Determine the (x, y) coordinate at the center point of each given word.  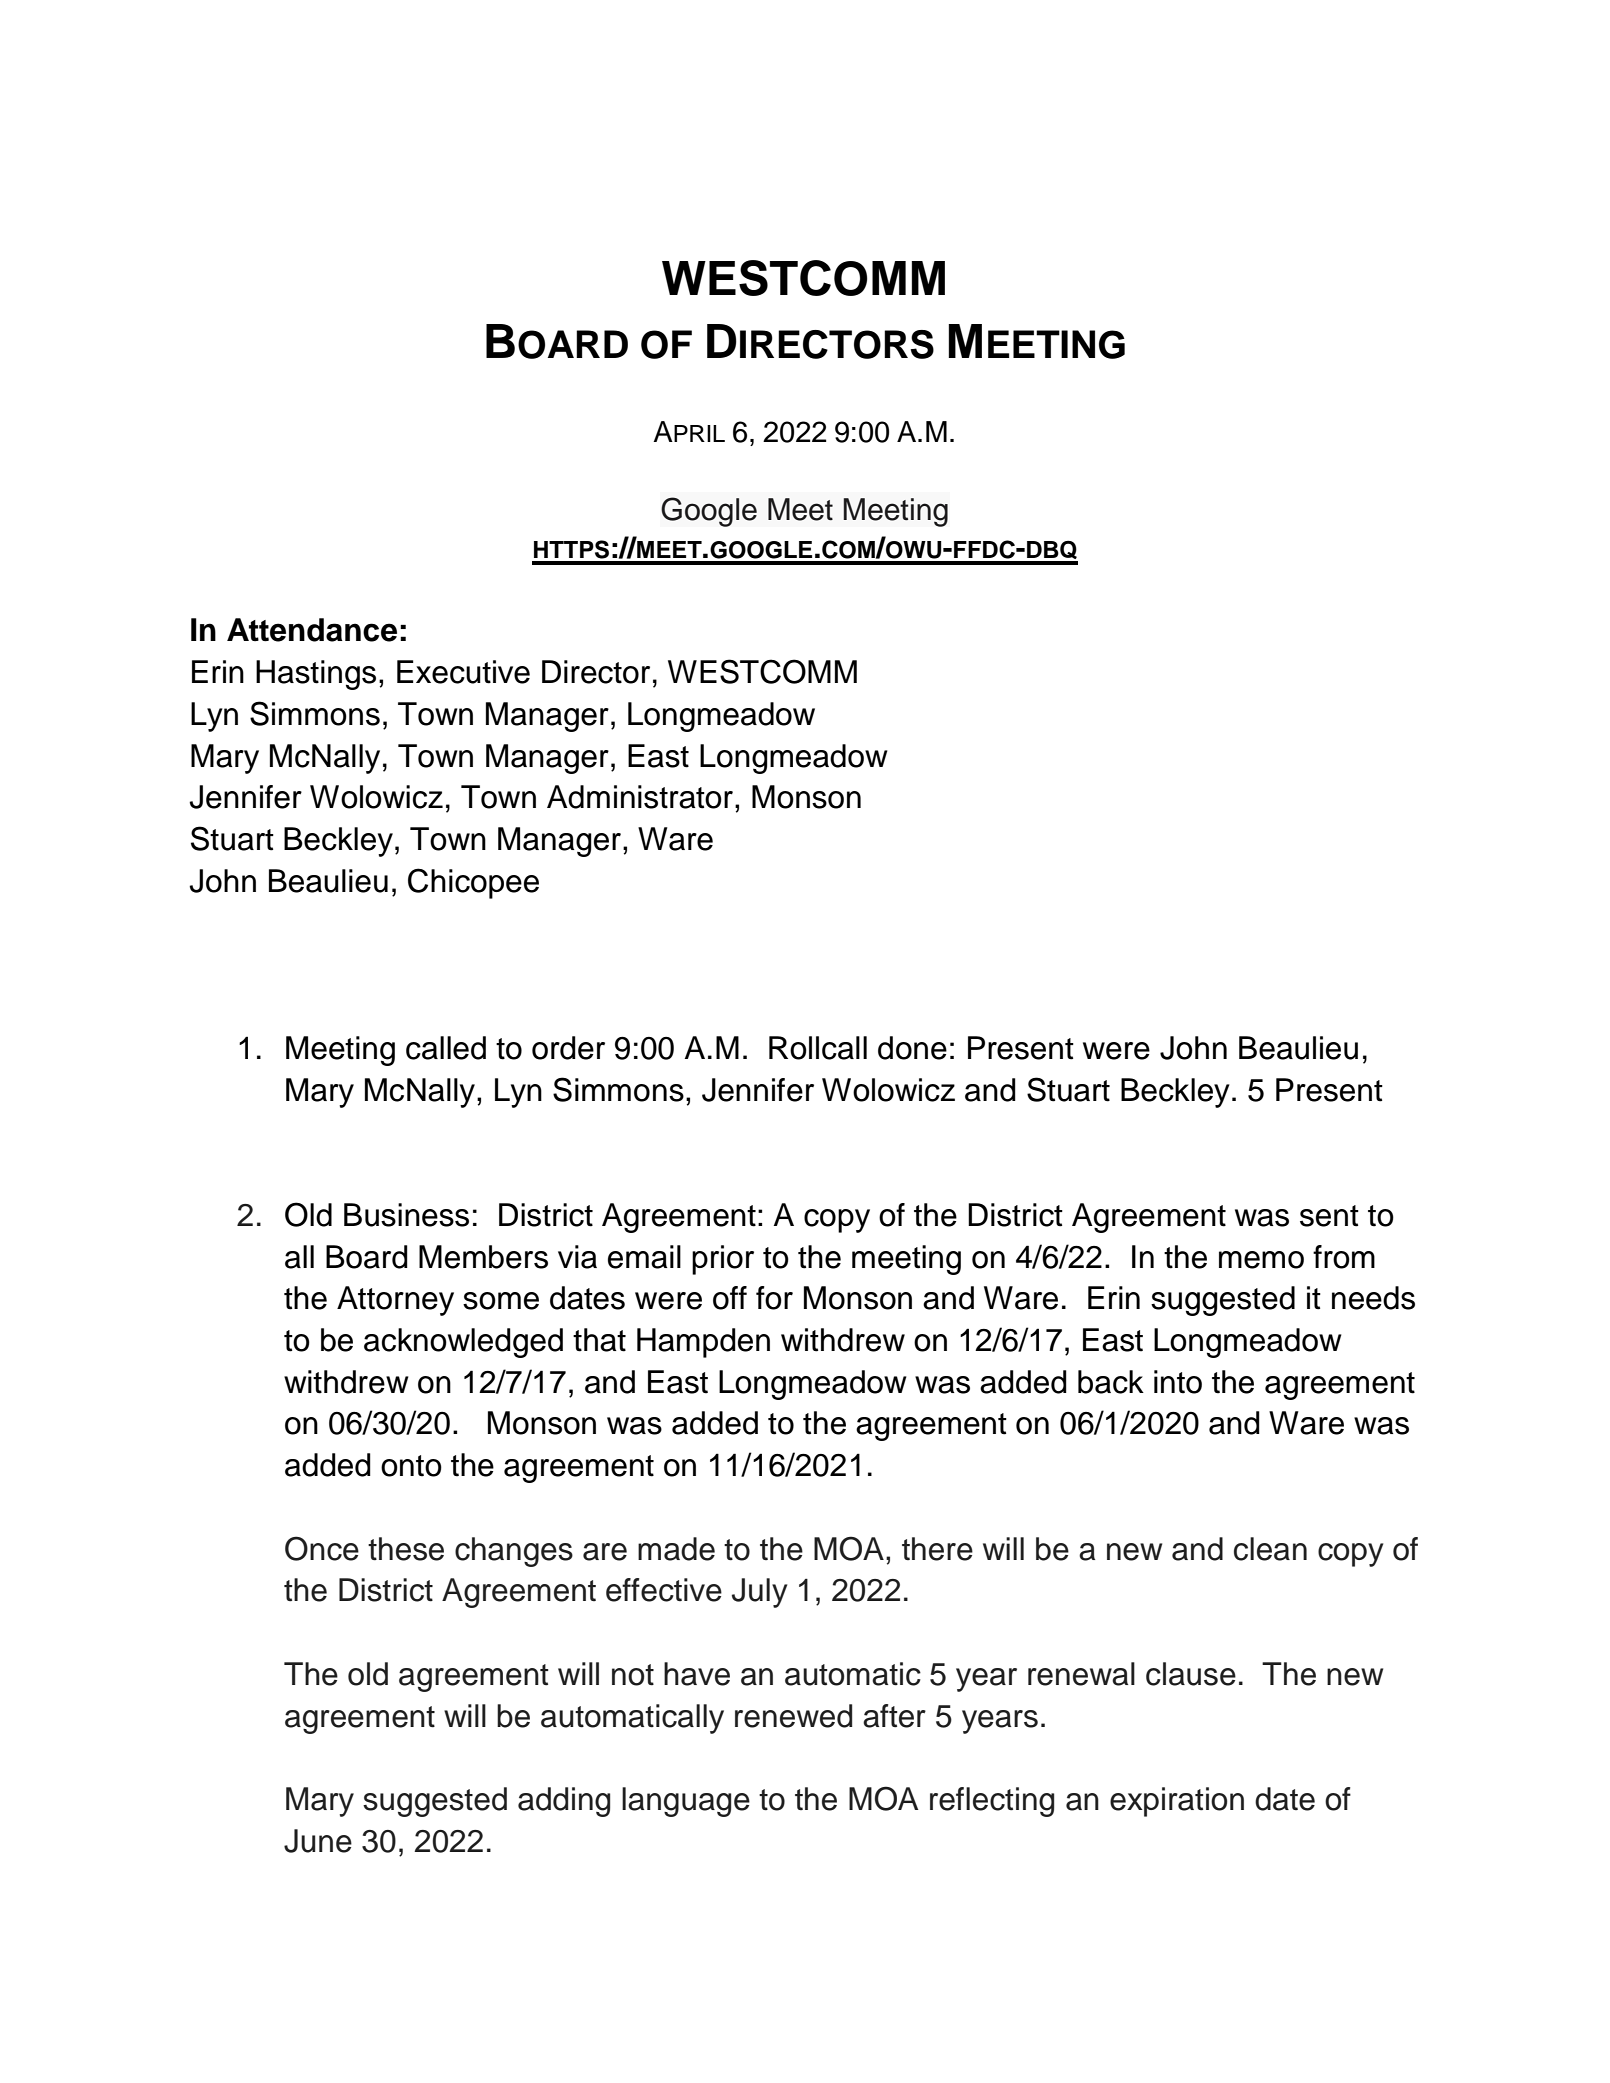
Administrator (640, 797)
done (912, 1048)
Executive (463, 672)
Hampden (703, 1343)
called (446, 1048)
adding (564, 1802)
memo (1261, 1260)
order (568, 1048)
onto (411, 1466)
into (1178, 1382)
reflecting (992, 1802)
